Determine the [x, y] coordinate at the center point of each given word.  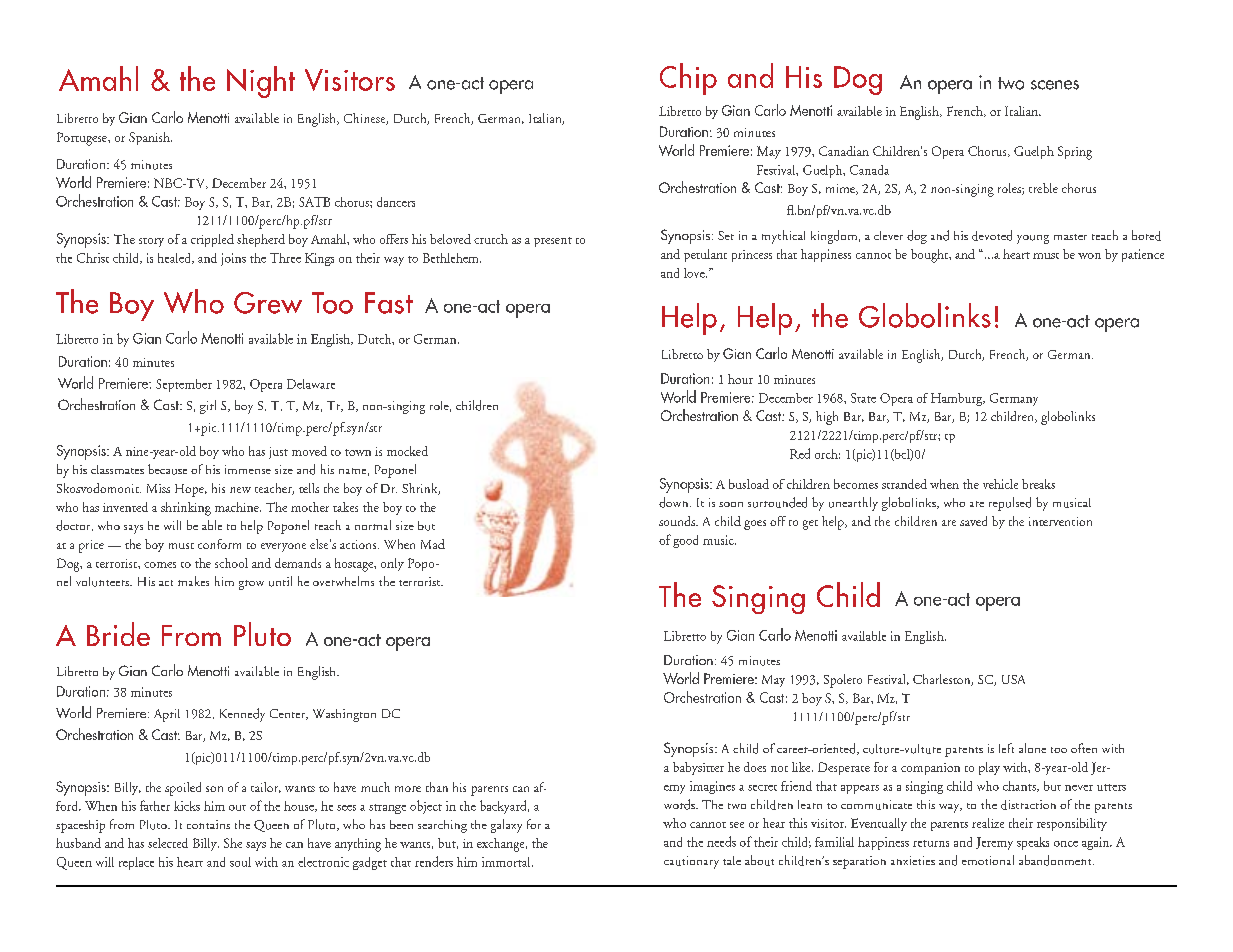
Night [261, 82]
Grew [268, 303]
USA [1013, 679]
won [1089, 256]
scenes [1055, 85]
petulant [705, 255]
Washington [344, 715]
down [675, 502]
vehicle [1000, 484]
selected [168, 843]
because [167, 469]
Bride [118, 634]
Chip [688, 79]
